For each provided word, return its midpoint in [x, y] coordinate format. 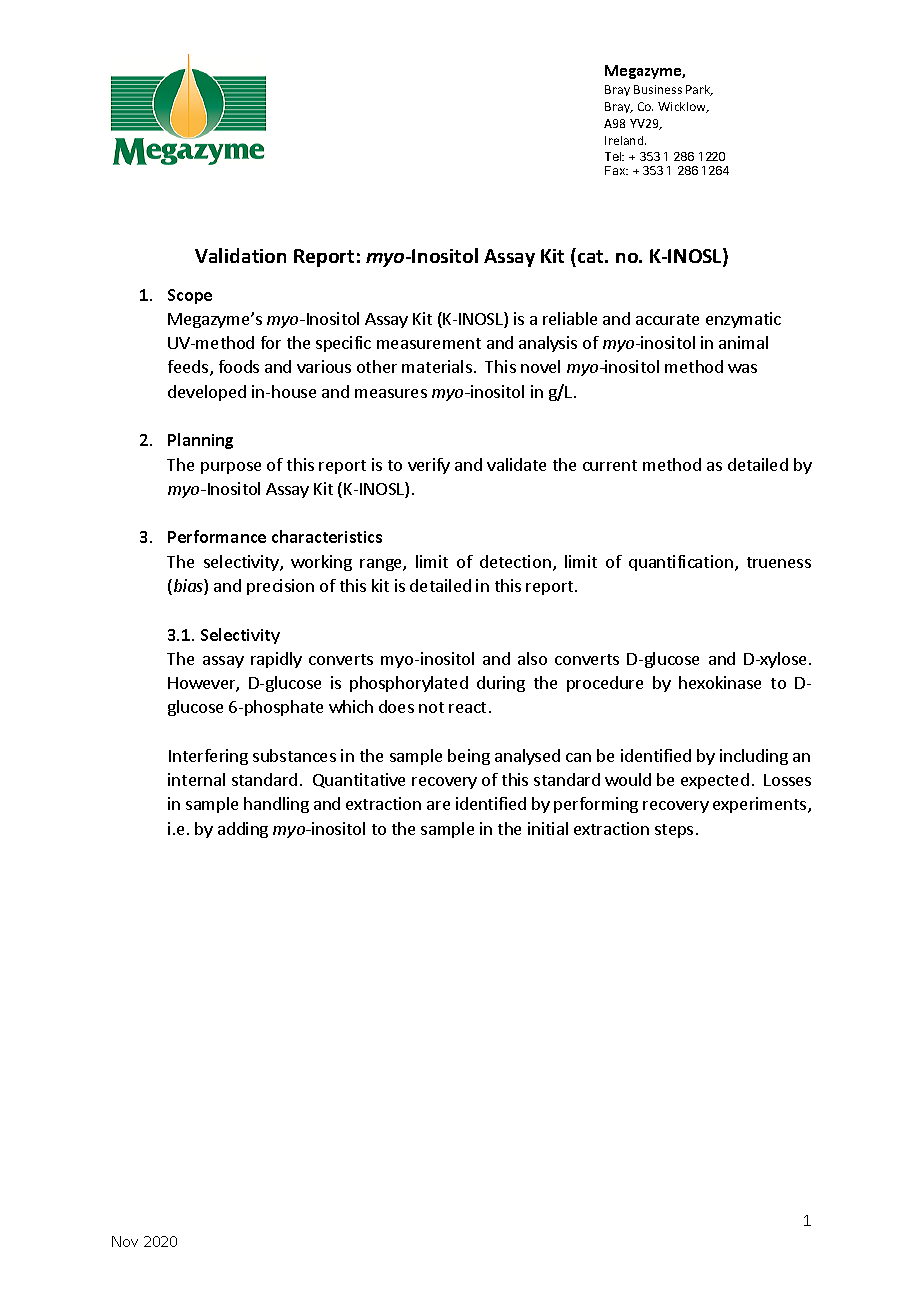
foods [239, 366]
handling [276, 805]
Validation [240, 255]
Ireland [625, 140]
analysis [548, 344]
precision [280, 587]
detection [515, 561]
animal [743, 342]
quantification [681, 563]
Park [699, 90]
